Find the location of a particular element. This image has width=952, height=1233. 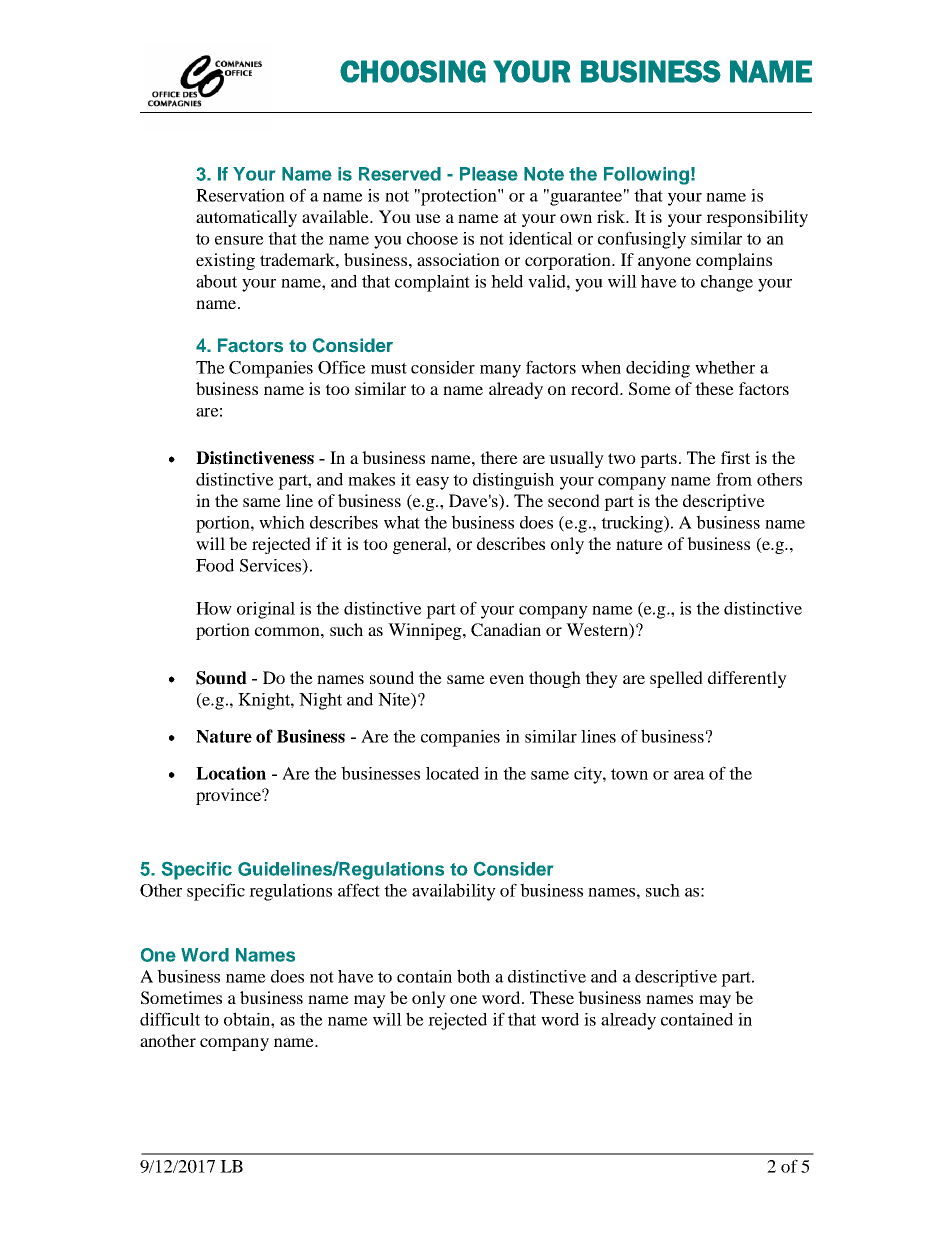

CHOOSING is located at coordinates (413, 71).
